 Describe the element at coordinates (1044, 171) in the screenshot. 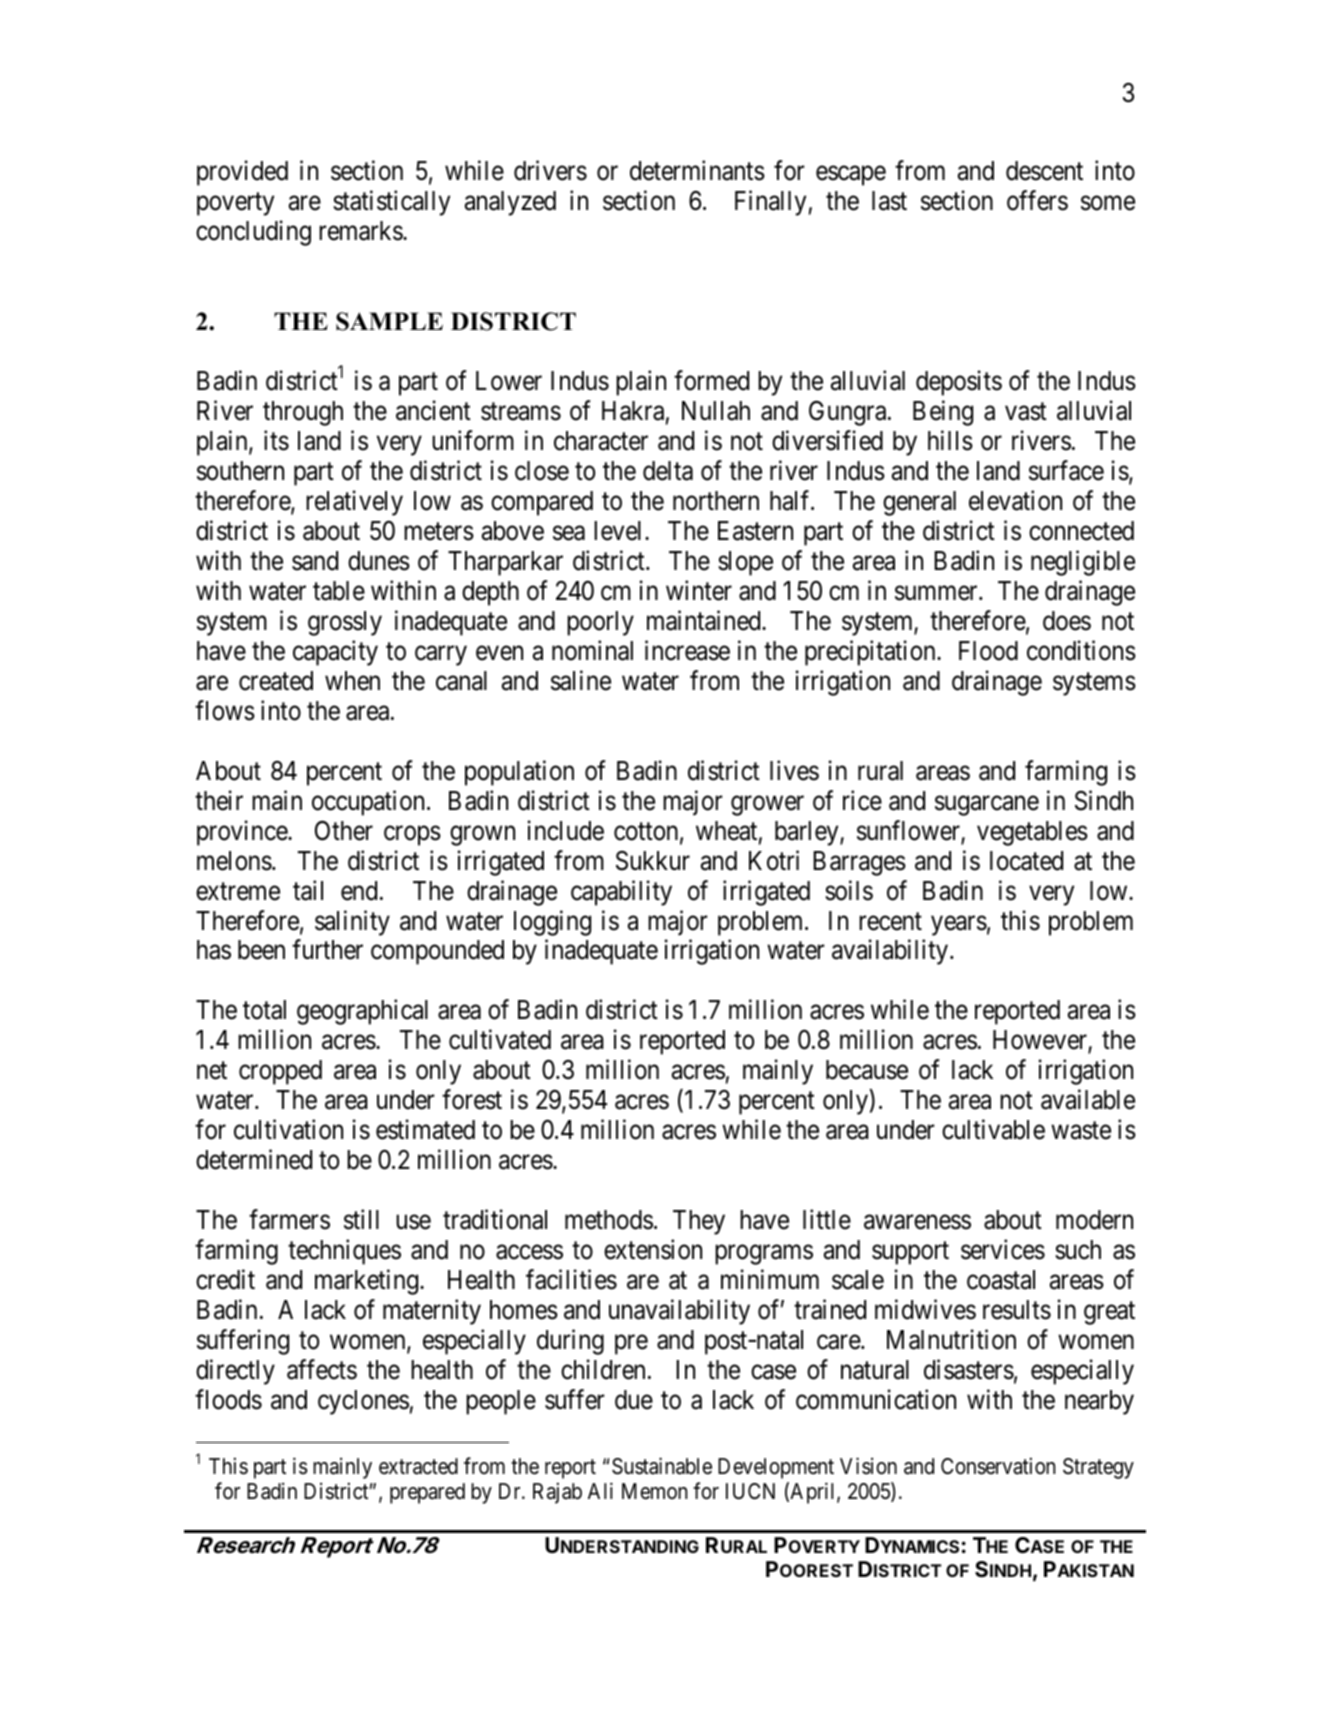

I see `descent` at that location.
